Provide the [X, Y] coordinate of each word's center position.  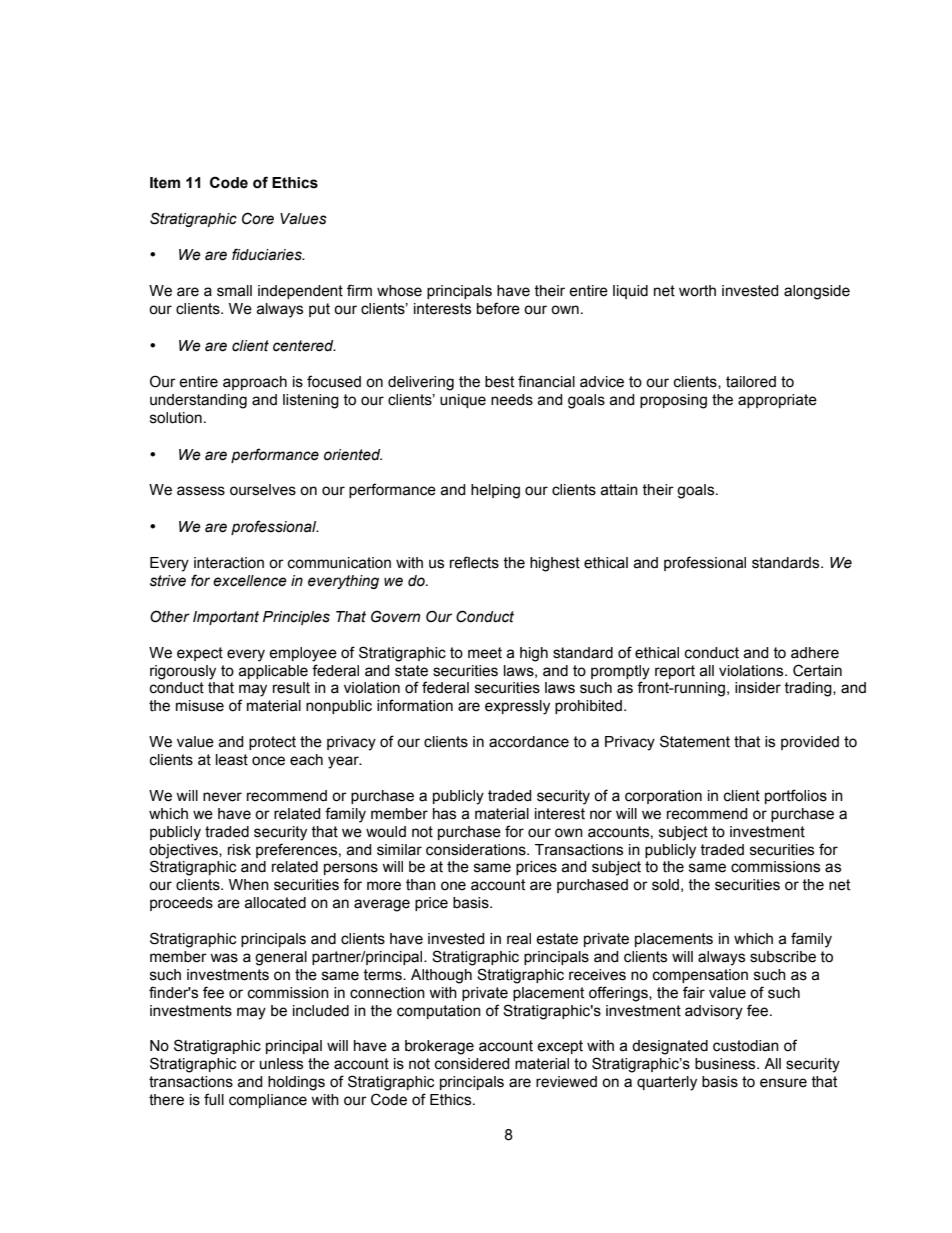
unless [281, 1064]
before [498, 308]
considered [472, 1064]
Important [226, 618]
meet [485, 653]
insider [758, 688]
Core [258, 218]
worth [697, 291]
